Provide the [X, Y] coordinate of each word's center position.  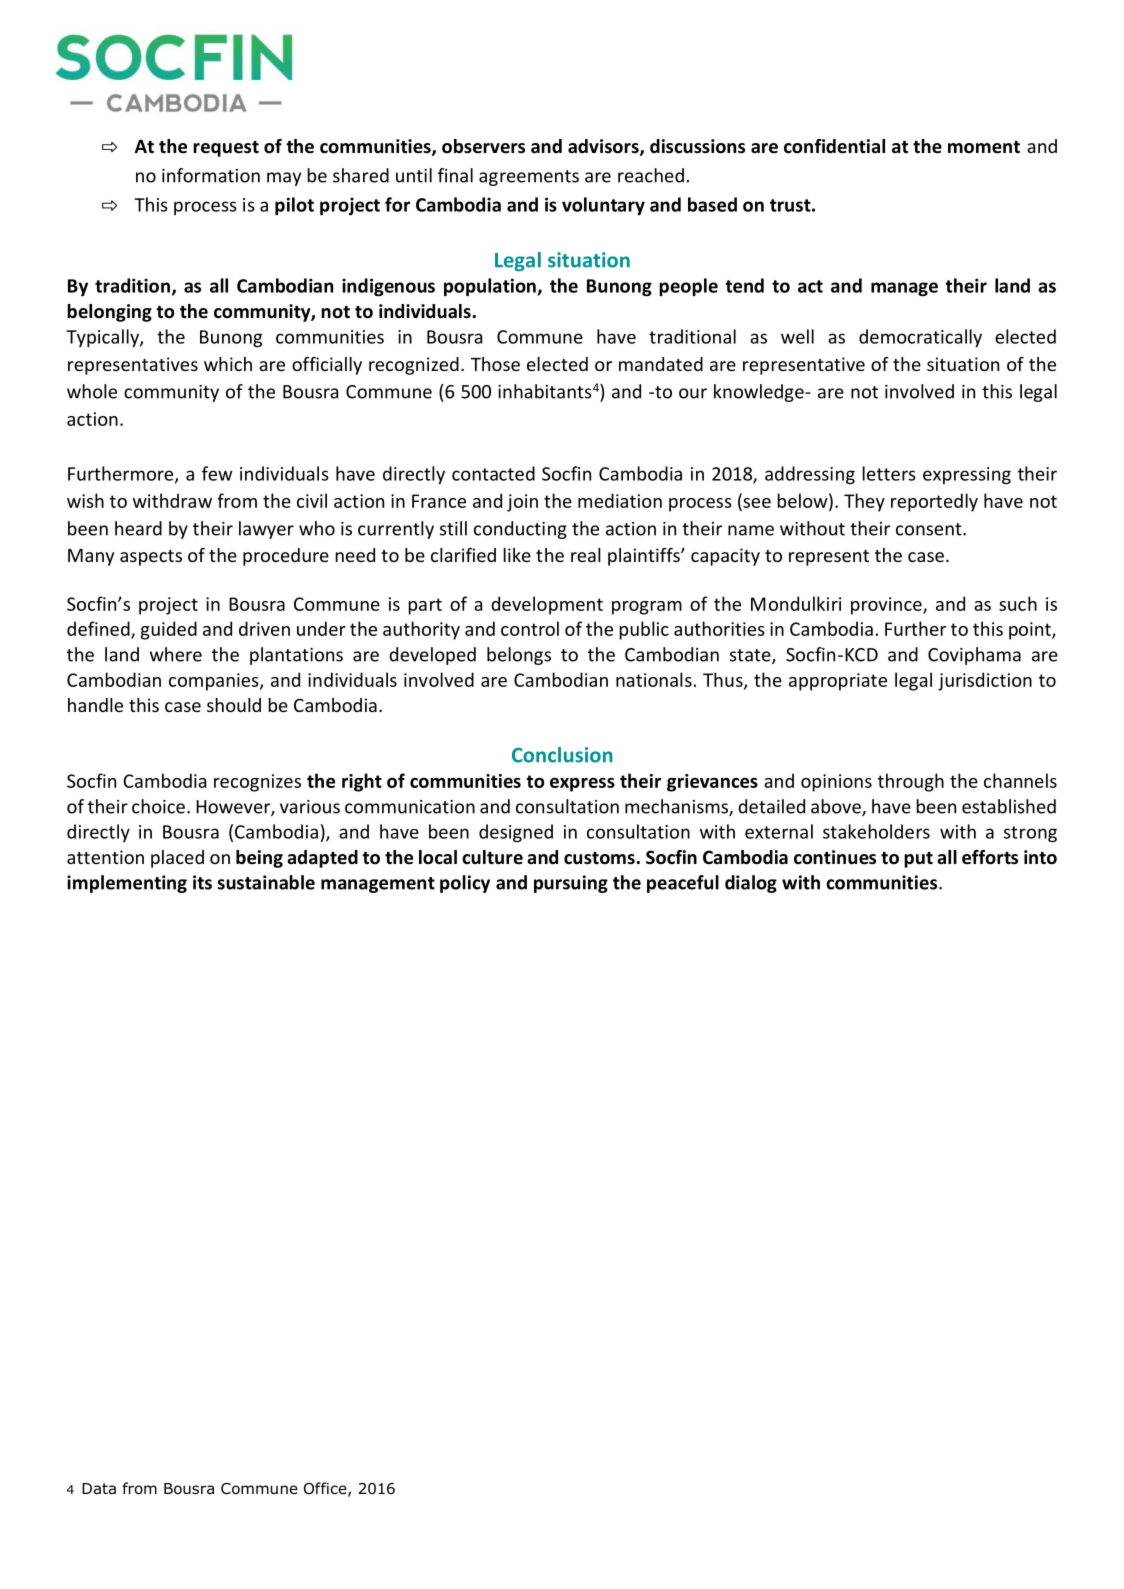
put [918, 860]
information [211, 175]
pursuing [571, 884]
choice [158, 806]
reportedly [934, 502]
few [217, 473]
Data [99, 1489]
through [911, 782]
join [522, 503]
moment [984, 147]
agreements [529, 178]
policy [465, 884]
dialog [751, 884]
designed [516, 833]
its [202, 882]
